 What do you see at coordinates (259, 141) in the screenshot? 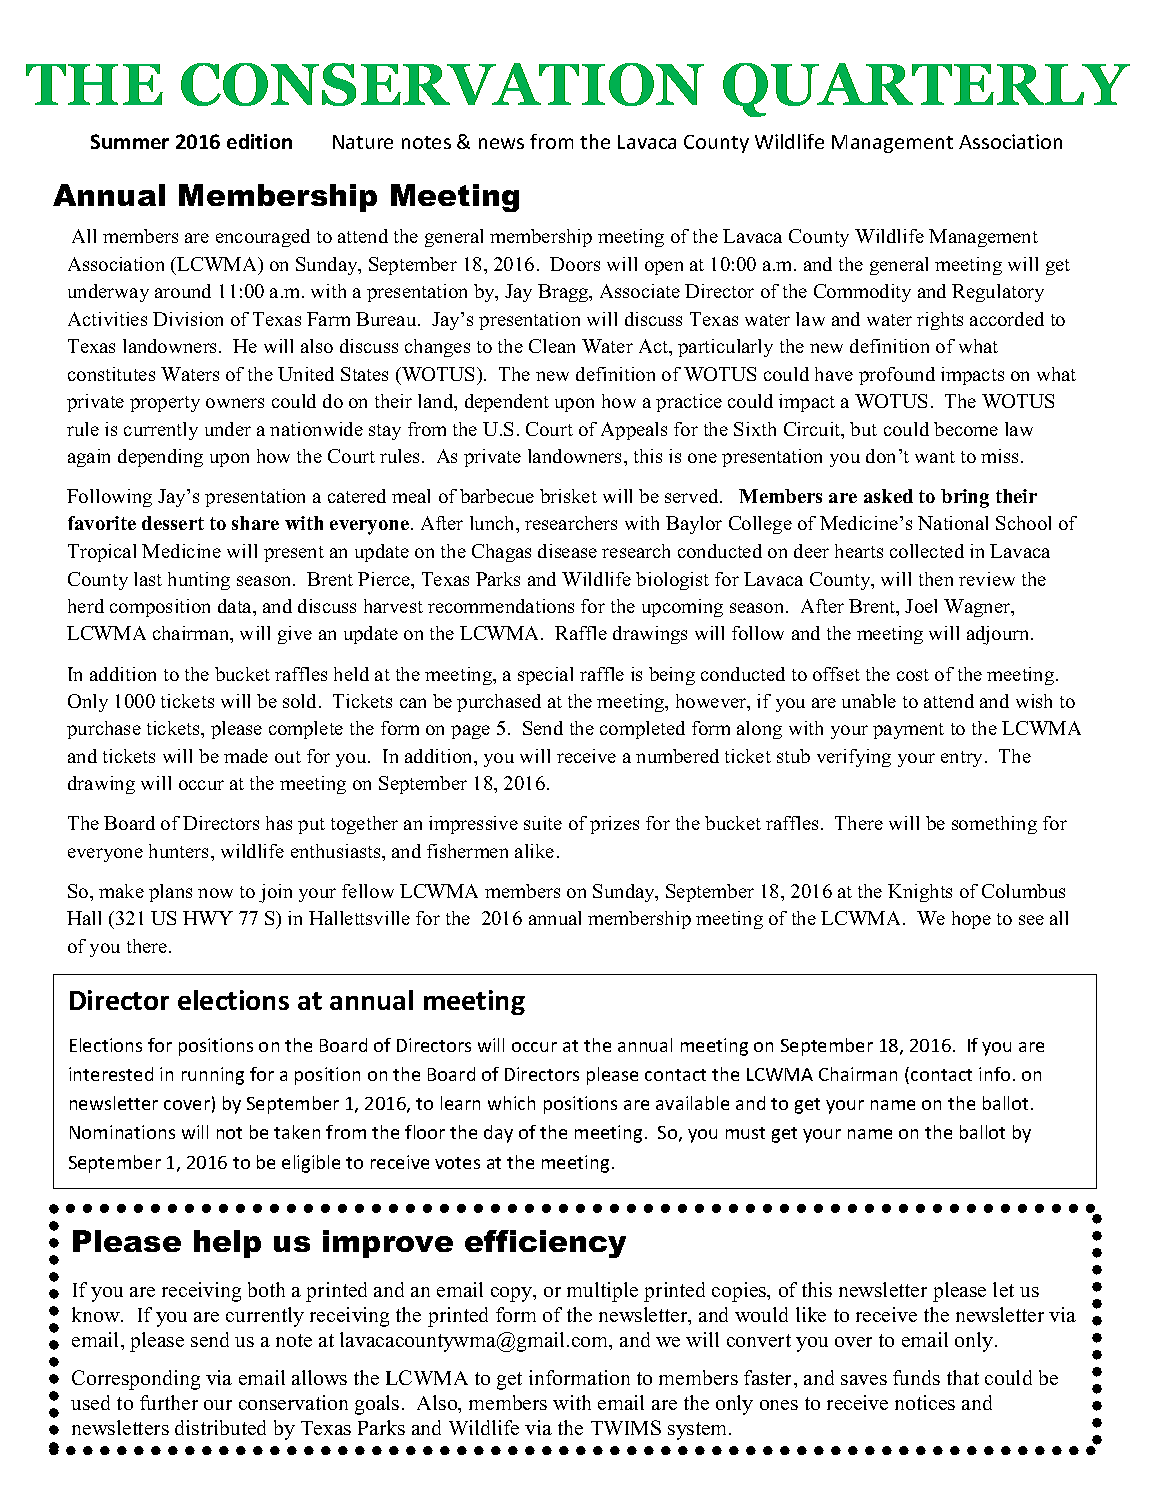
I see `edition` at bounding box center [259, 141].
